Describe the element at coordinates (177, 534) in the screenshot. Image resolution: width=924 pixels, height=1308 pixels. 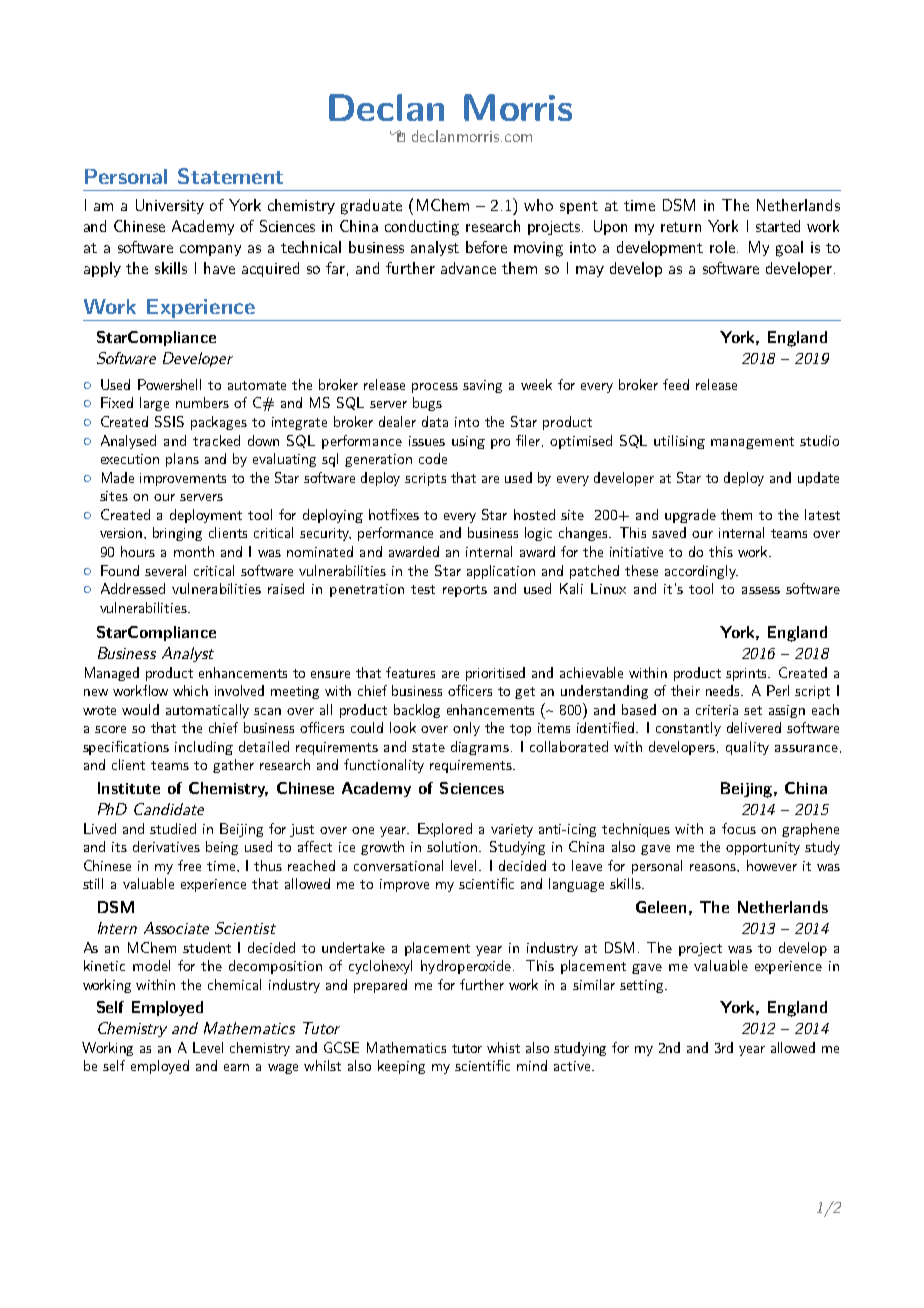
I see `bringing` at that location.
